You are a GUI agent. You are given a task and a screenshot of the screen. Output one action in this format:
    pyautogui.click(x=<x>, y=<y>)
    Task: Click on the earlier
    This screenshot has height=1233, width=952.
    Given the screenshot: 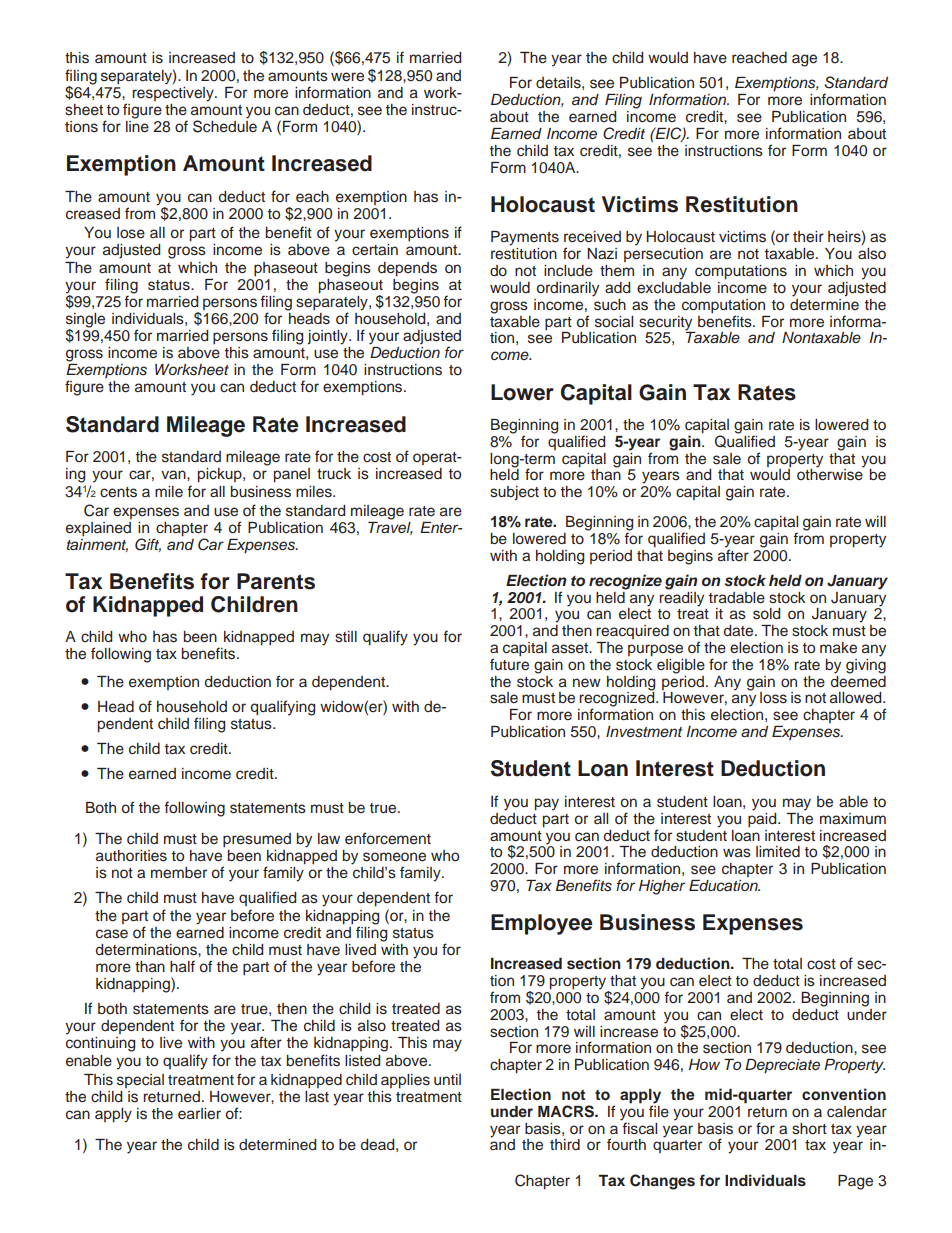 What is the action you would take?
    pyautogui.click(x=199, y=1114)
